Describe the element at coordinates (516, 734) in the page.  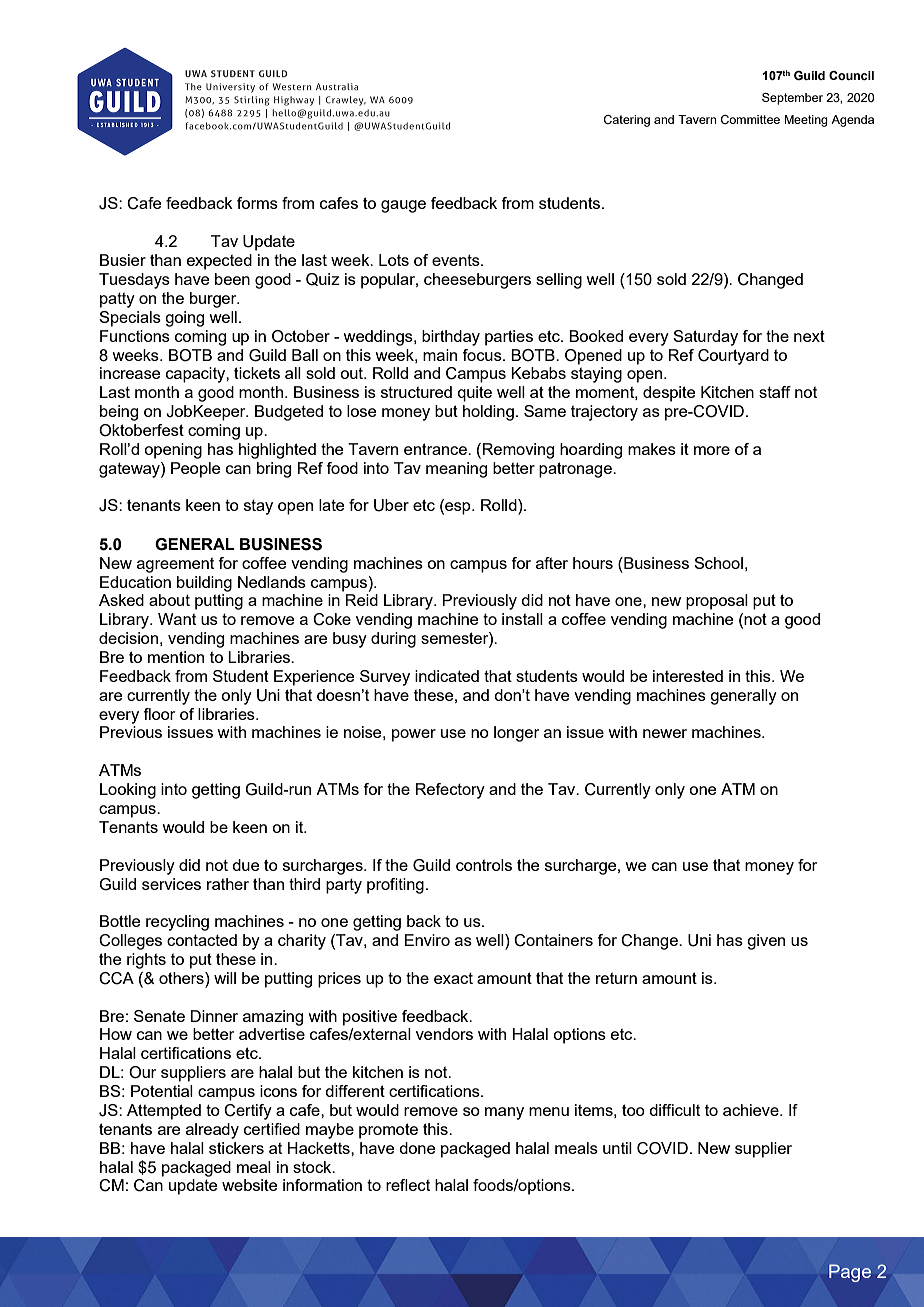
I see `longer` at that location.
